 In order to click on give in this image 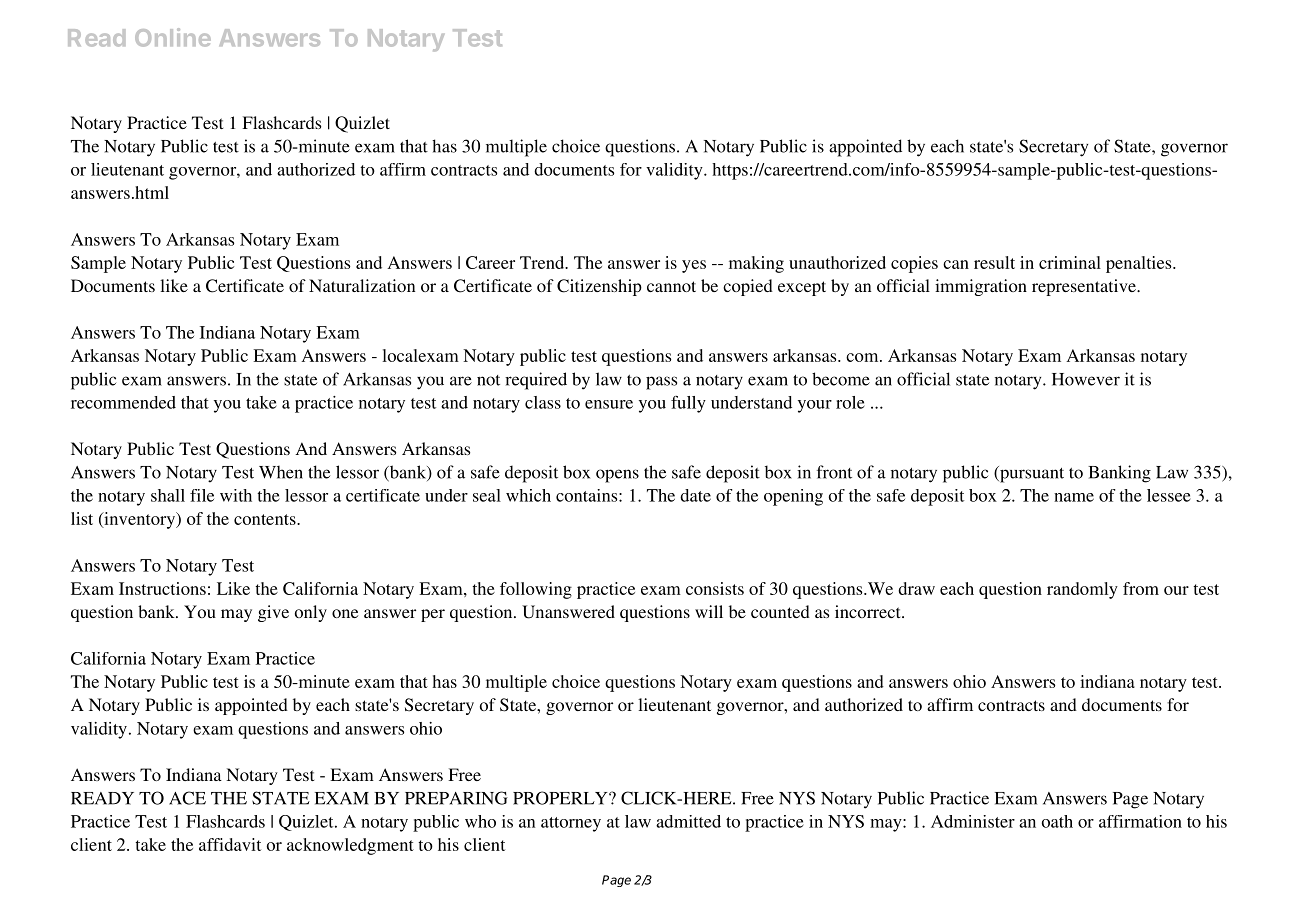, I will do `click(273, 613)`.
